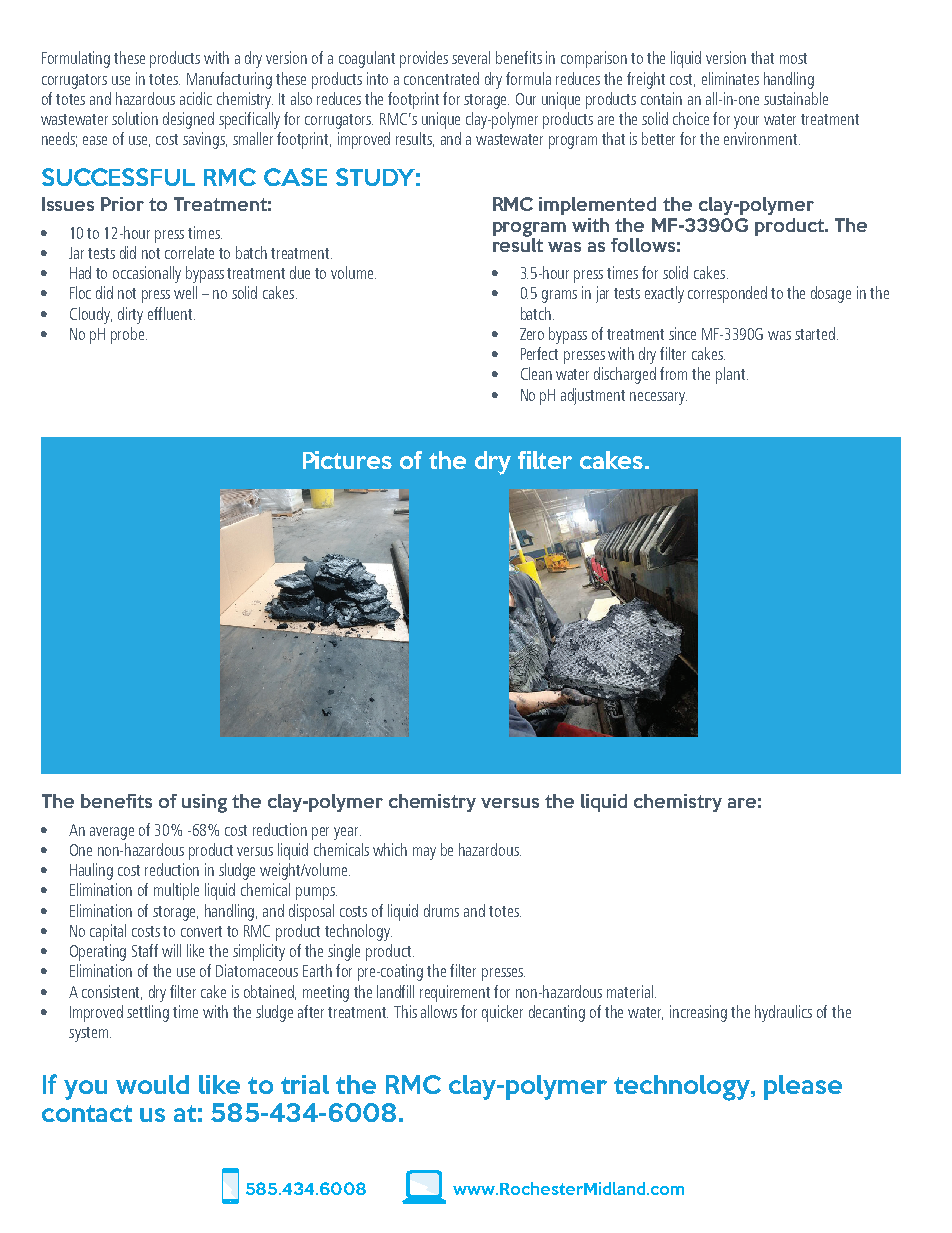 This screenshot has height=1233, width=952. Describe the element at coordinates (347, 460) in the screenshot. I see `Pictures` at that location.
